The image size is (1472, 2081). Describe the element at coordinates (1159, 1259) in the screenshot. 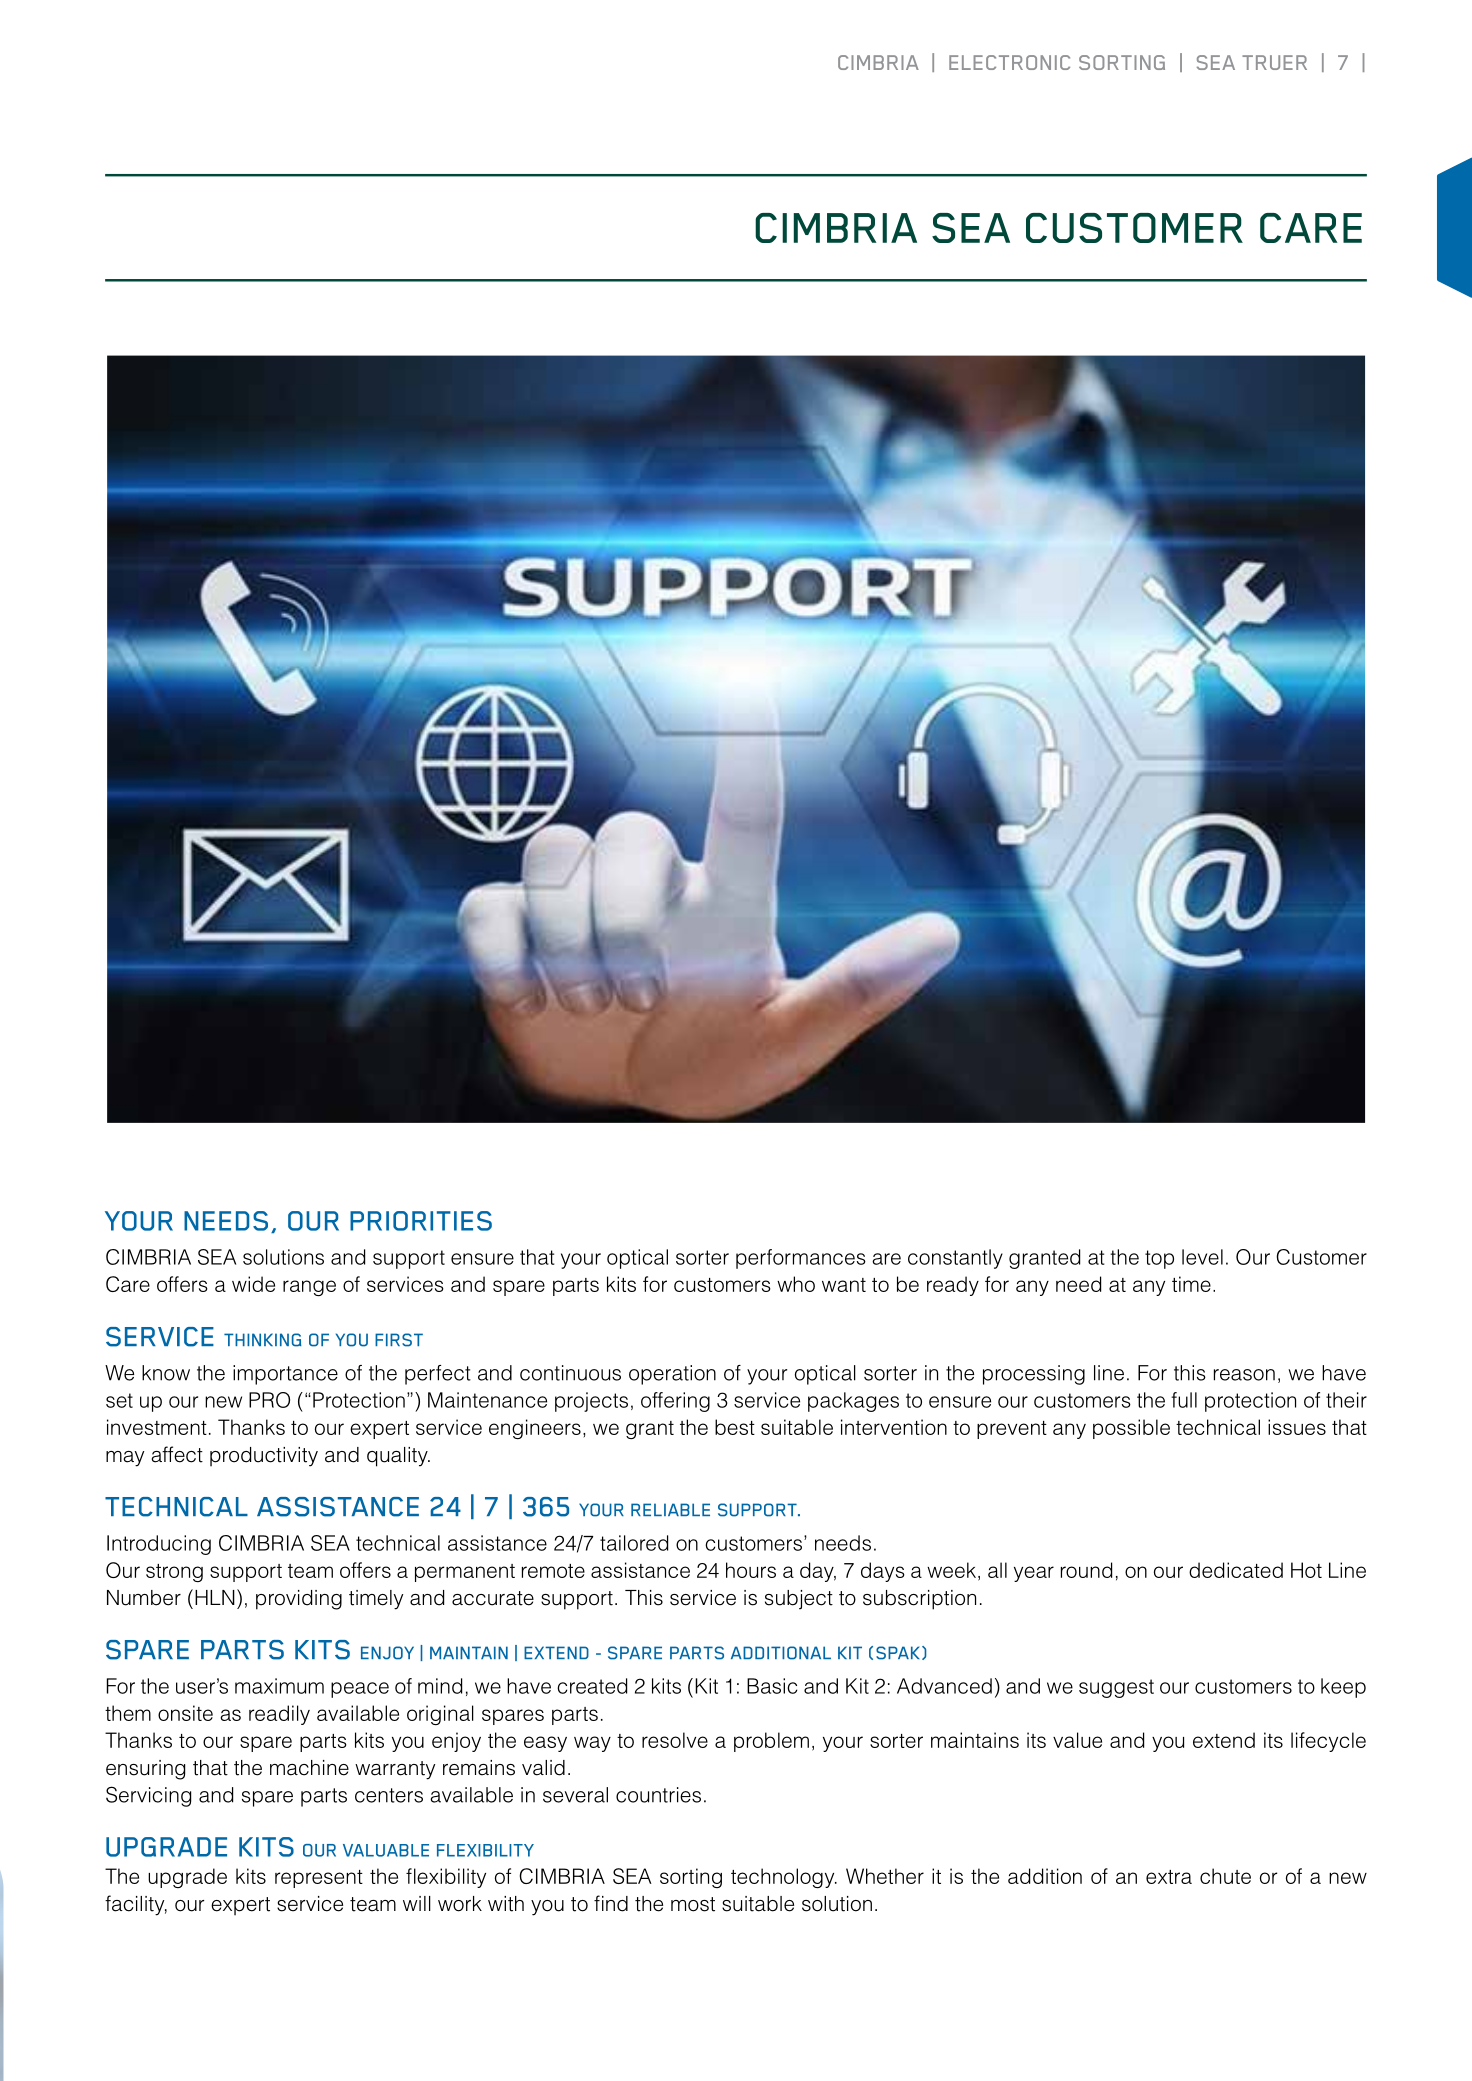

I see `top` at that location.
